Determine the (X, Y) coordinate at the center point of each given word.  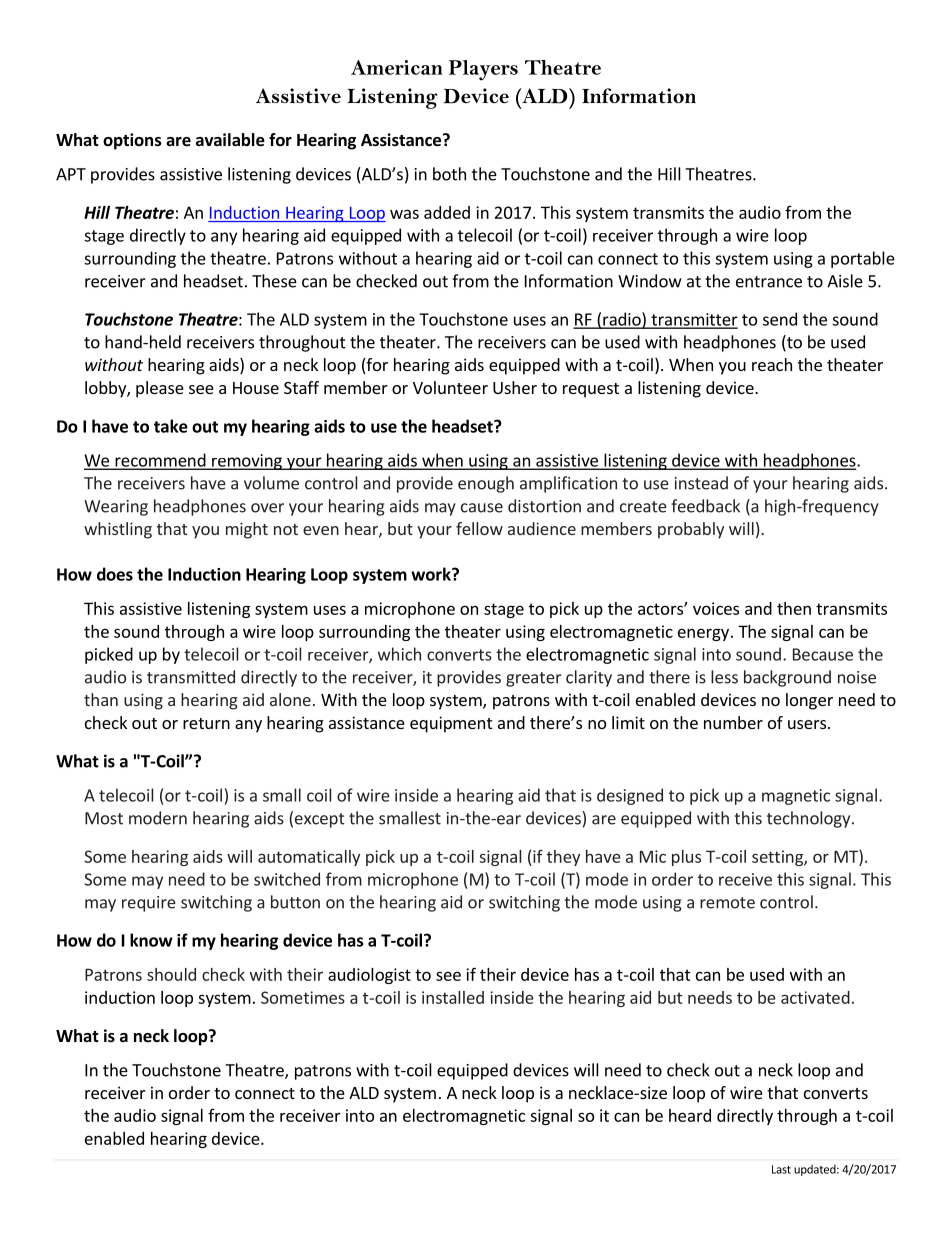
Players (483, 70)
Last (781, 1169)
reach (772, 364)
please (160, 389)
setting (778, 858)
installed (453, 997)
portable (863, 259)
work (432, 574)
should (171, 974)
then (794, 608)
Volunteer (450, 387)
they (563, 858)
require (149, 904)
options (132, 141)
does (115, 574)
